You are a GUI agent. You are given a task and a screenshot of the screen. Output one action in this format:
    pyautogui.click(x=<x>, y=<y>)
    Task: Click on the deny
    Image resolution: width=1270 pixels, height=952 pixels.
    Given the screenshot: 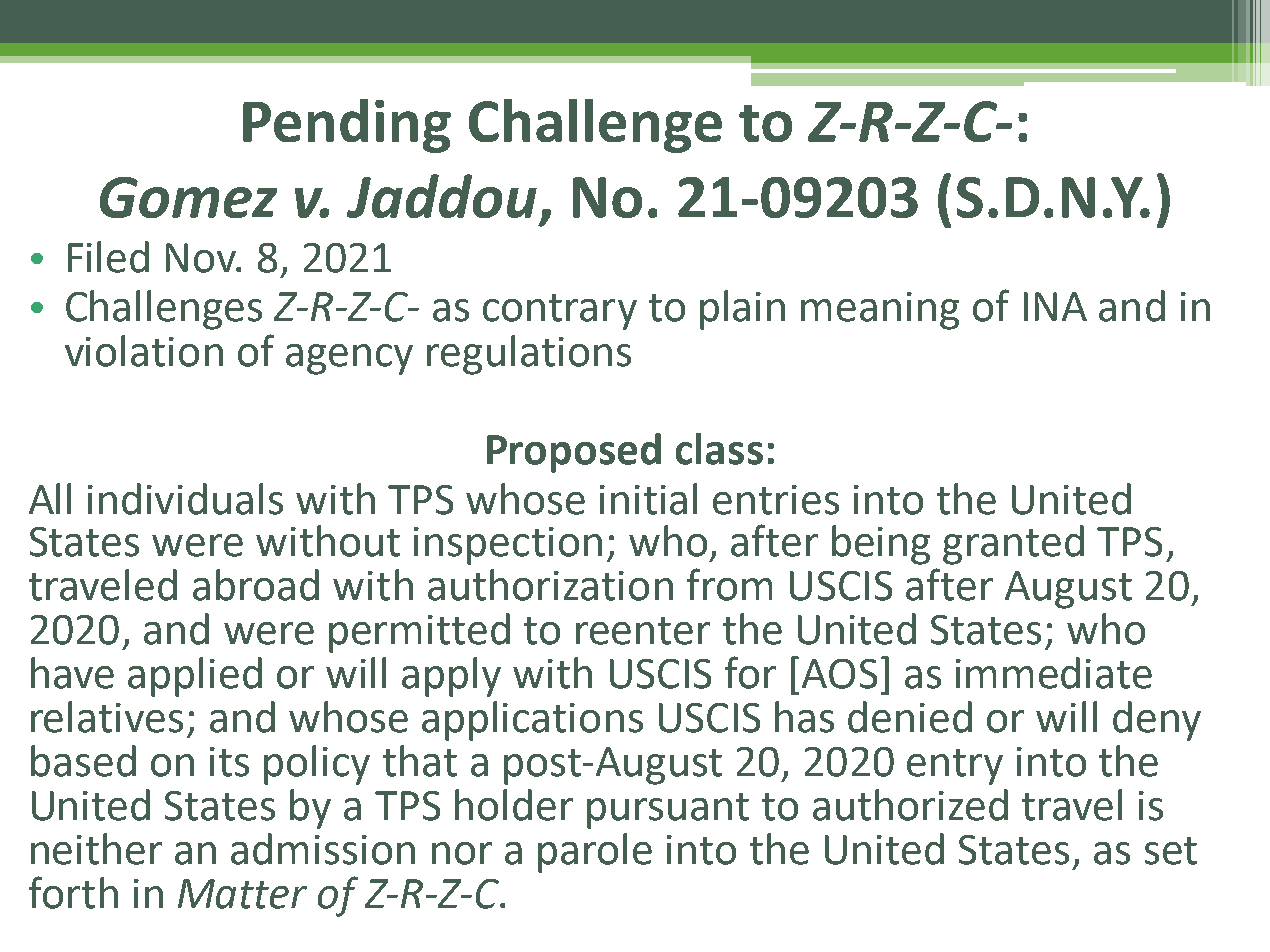 What is the action you would take?
    pyautogui.click(x=1157, y=721)
